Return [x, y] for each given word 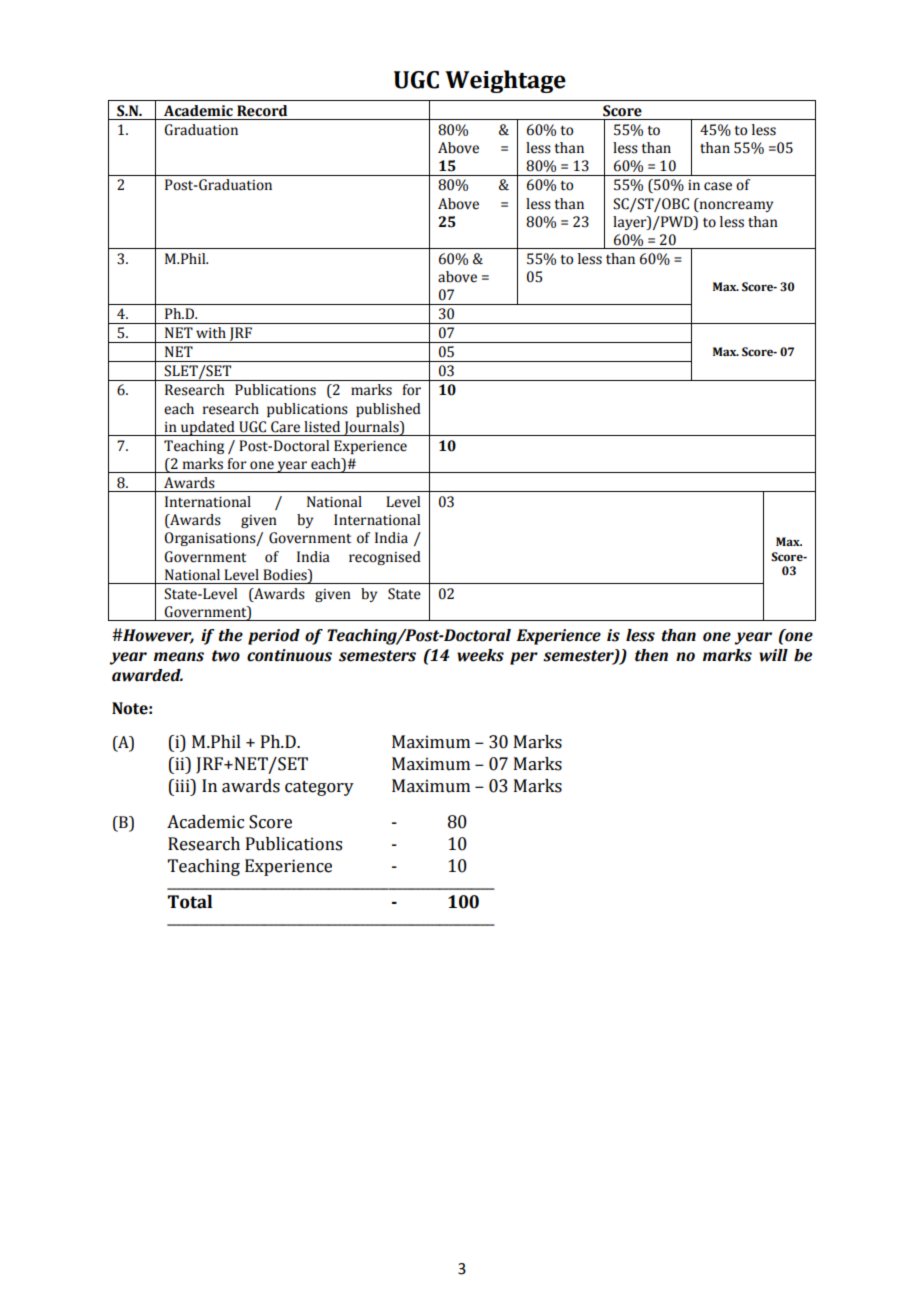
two [226, 656]
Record [262, 111]
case [718, 186]
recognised [385, 558]
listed [322, 427]
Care [285, 427]
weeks [480, 655]
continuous [289, 655]
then [651, 655]
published [388, 410]
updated [208, 428]
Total [190, 902]
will [773, 655]
